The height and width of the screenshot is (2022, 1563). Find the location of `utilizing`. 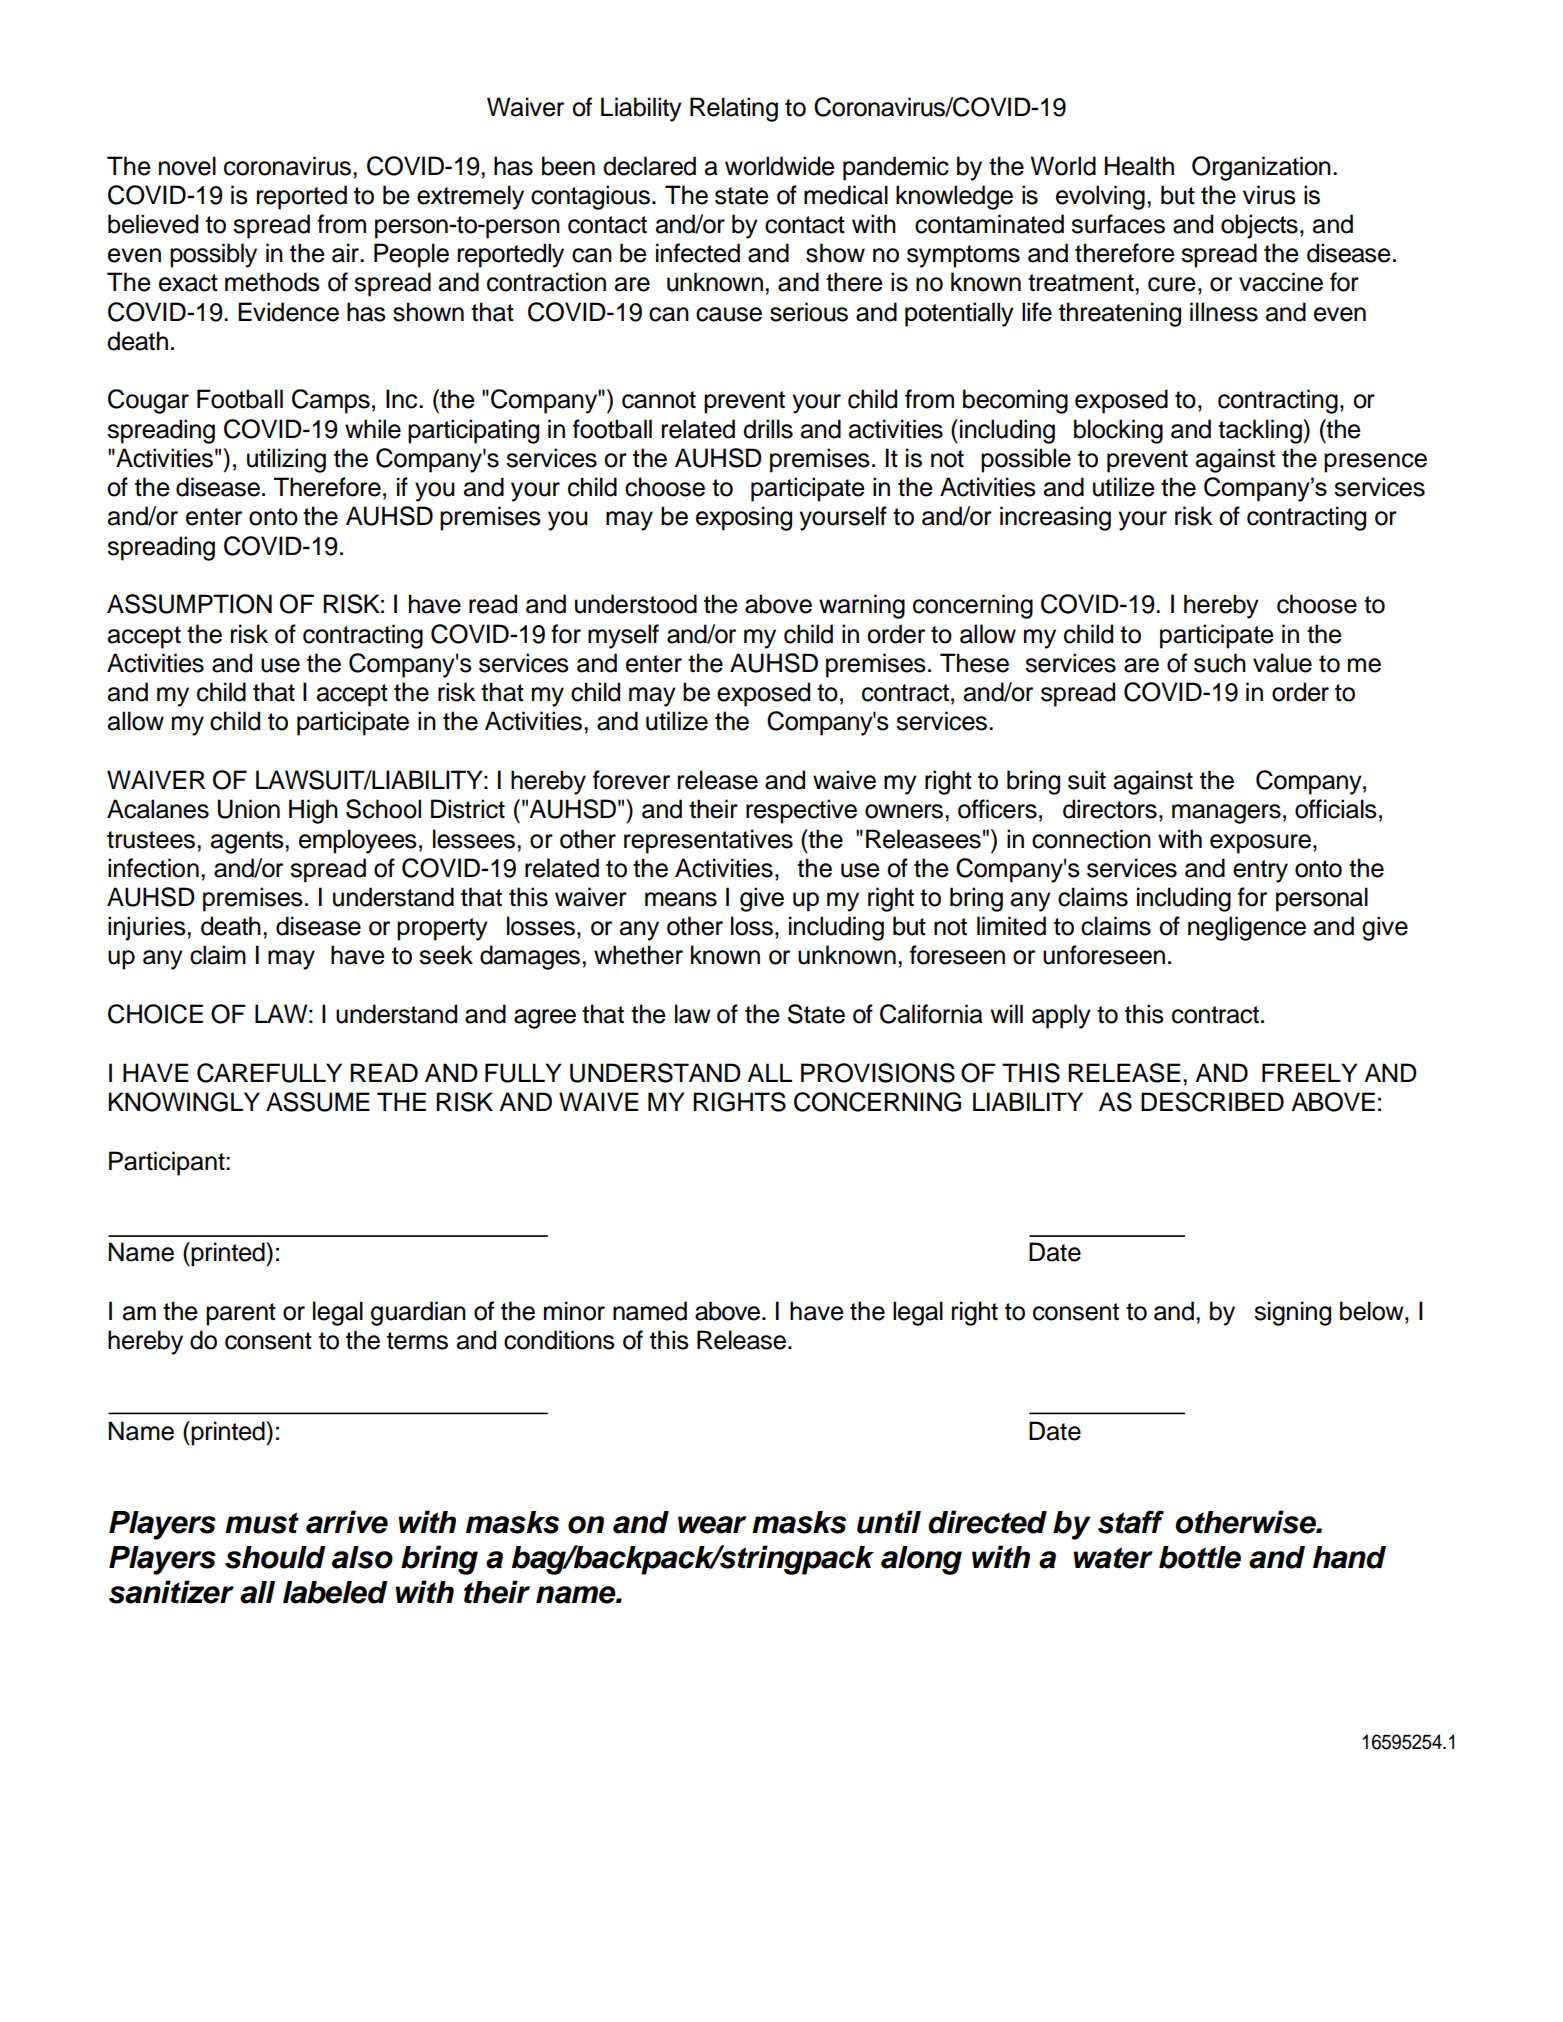

utilizing is located at coordinates (286, 460).
